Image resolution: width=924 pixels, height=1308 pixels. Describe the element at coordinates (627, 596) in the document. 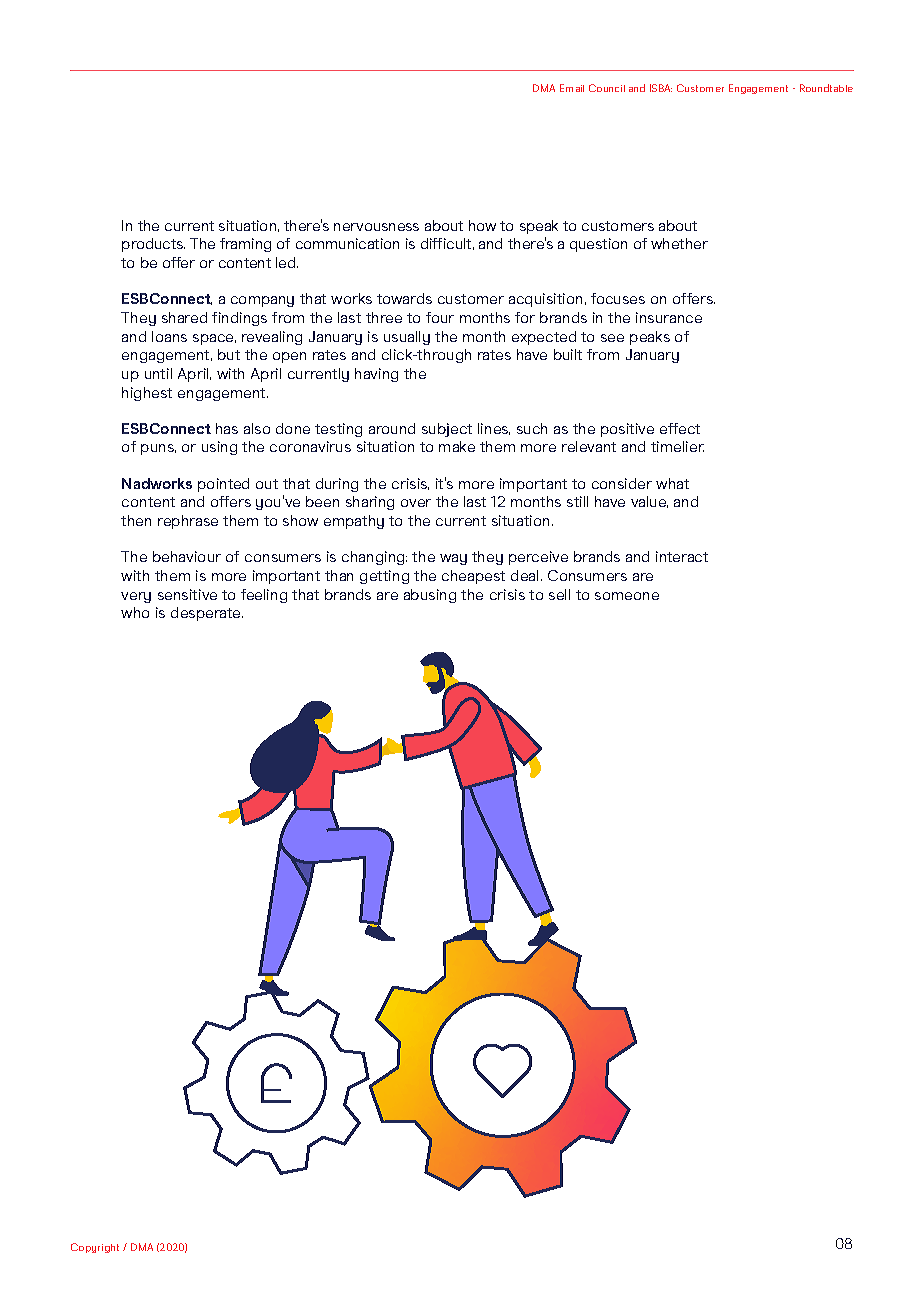

I see `someone` at that location.
